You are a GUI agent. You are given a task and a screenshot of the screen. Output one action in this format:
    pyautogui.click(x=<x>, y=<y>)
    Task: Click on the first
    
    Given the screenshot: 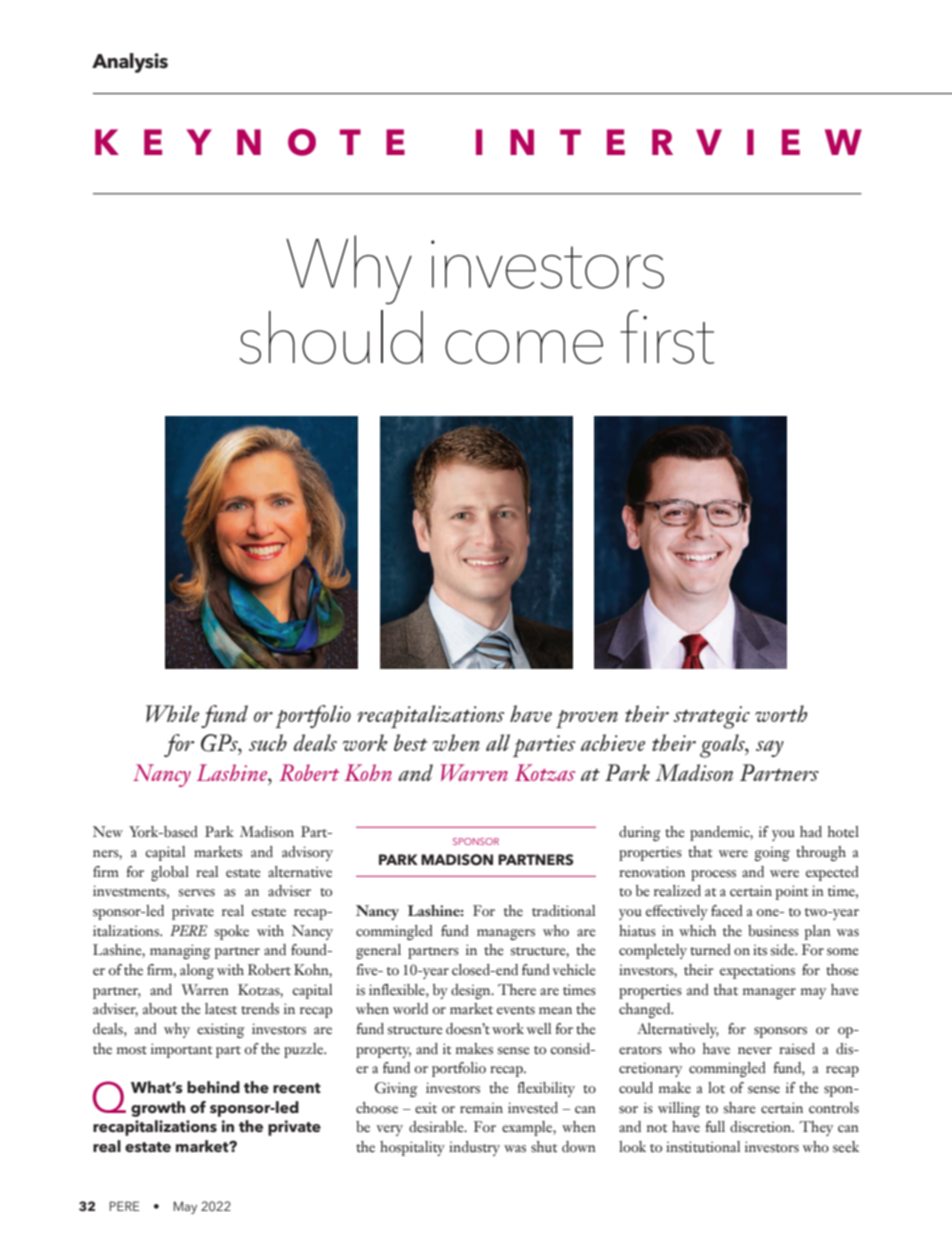 What is the action you would take?
    pyautogui.click(x=667, y=337)
